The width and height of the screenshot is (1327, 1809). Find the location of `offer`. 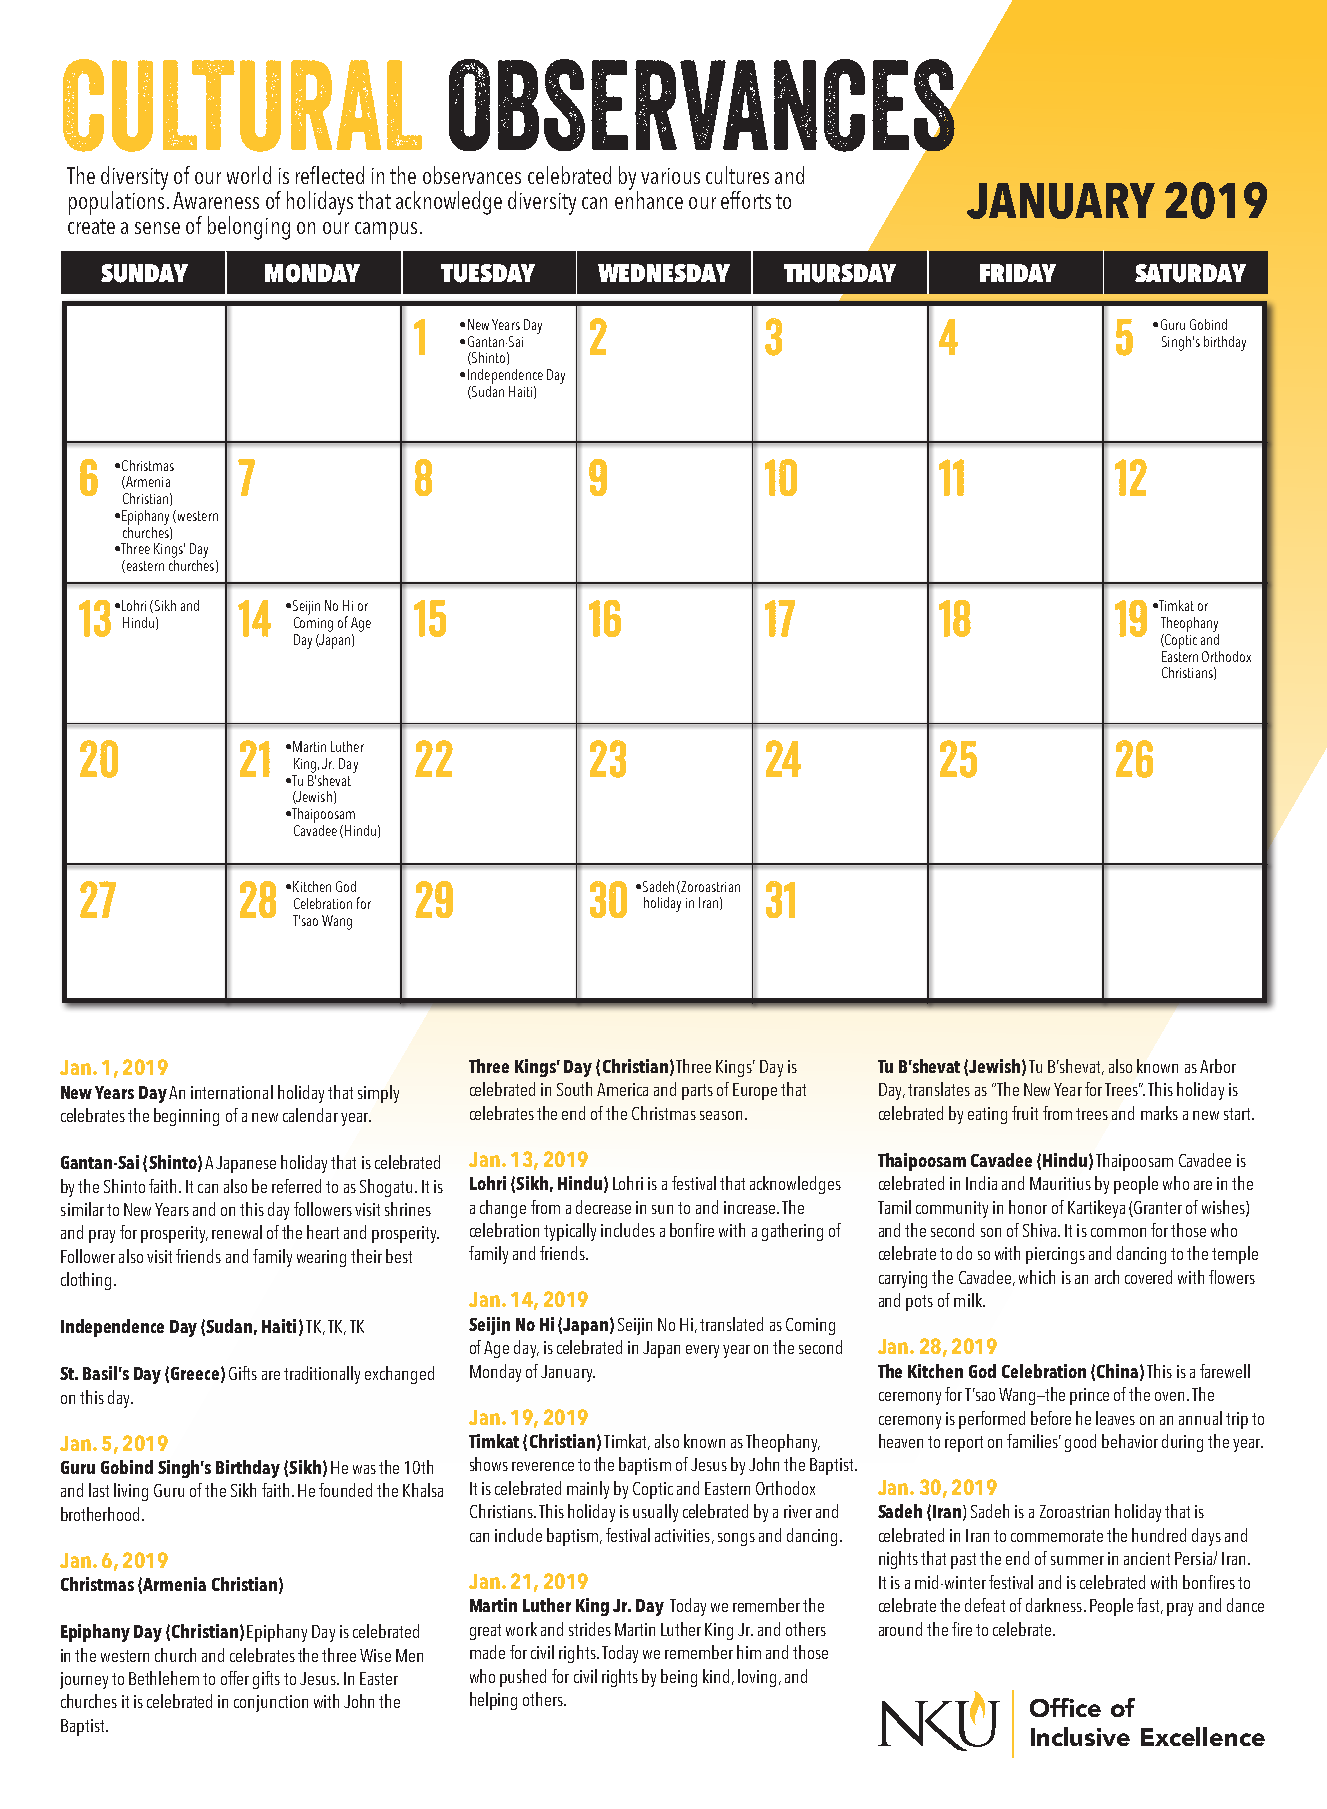

offer is located at coordinates (235, 1678).
